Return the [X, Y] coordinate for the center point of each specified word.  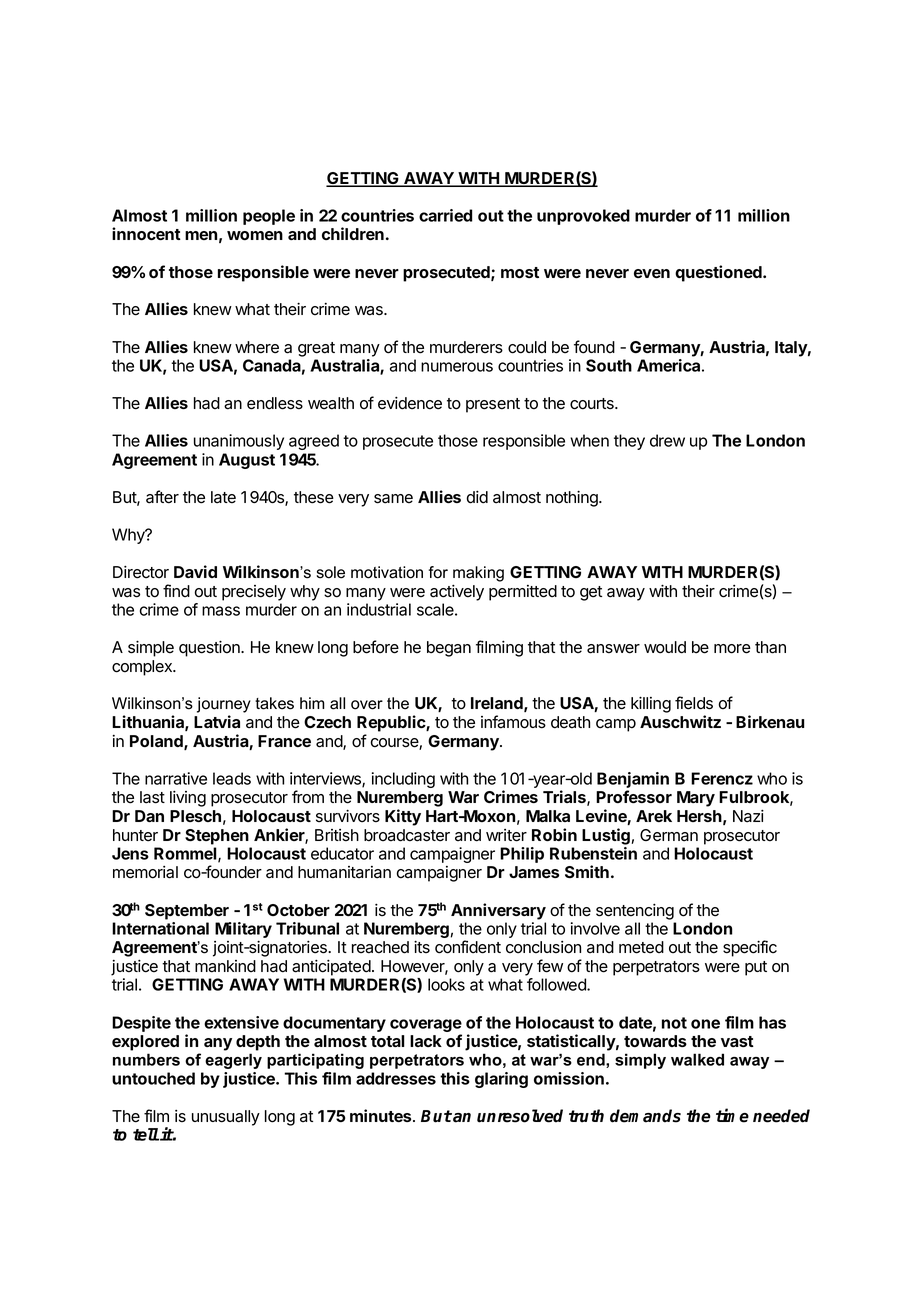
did [477, 497]
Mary [696, 799]
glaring [501, 1080]
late [223, 497]
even [652, 273]
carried [445, 215]
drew [667, 440]
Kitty [403, 817]
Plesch [195, 816]
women [255, 235]
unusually [226, 1118]
